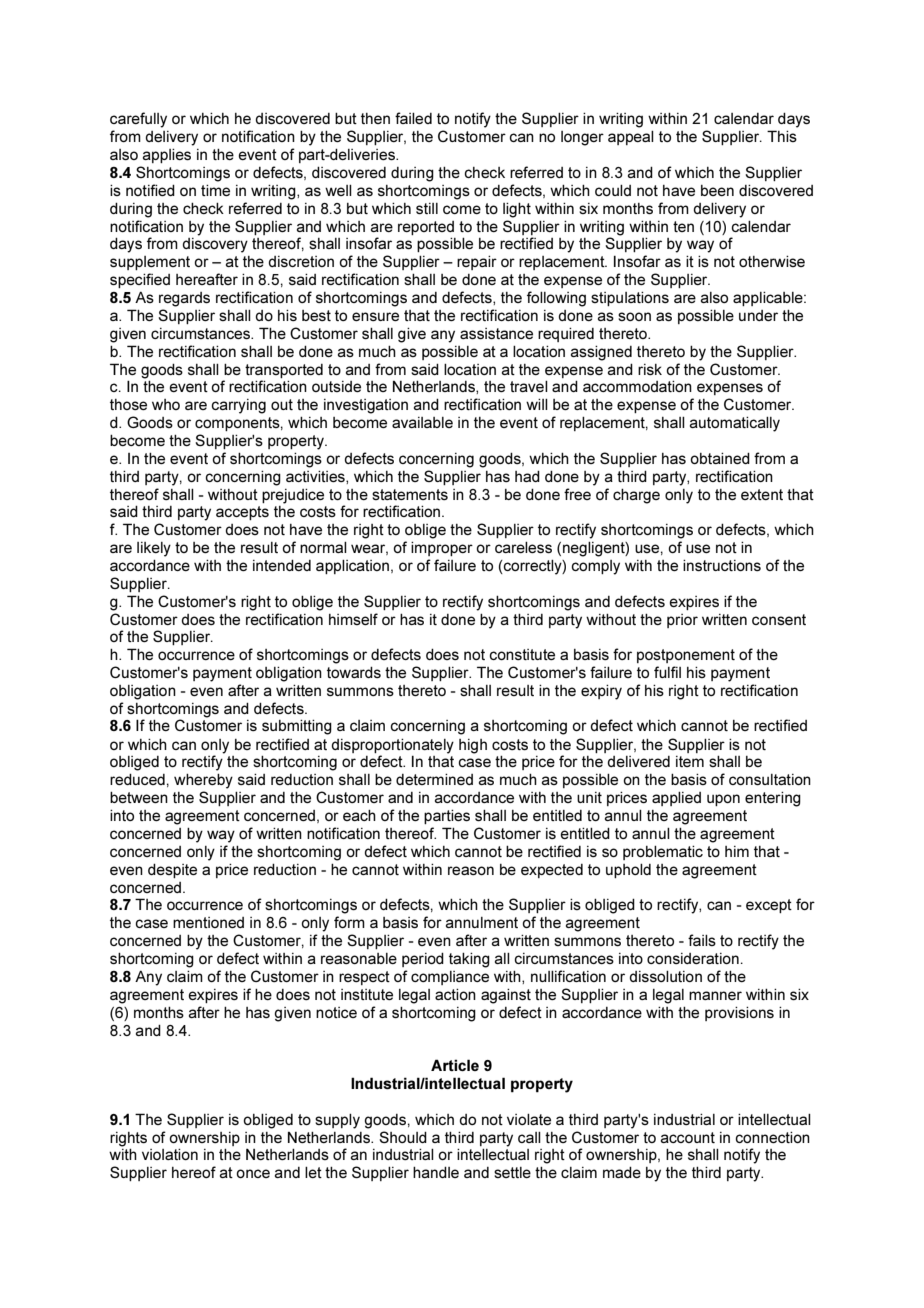  What do you see at coordinates (688, 1137) in the screenshot?
I see `account` at bounding box center [688, 1137].
